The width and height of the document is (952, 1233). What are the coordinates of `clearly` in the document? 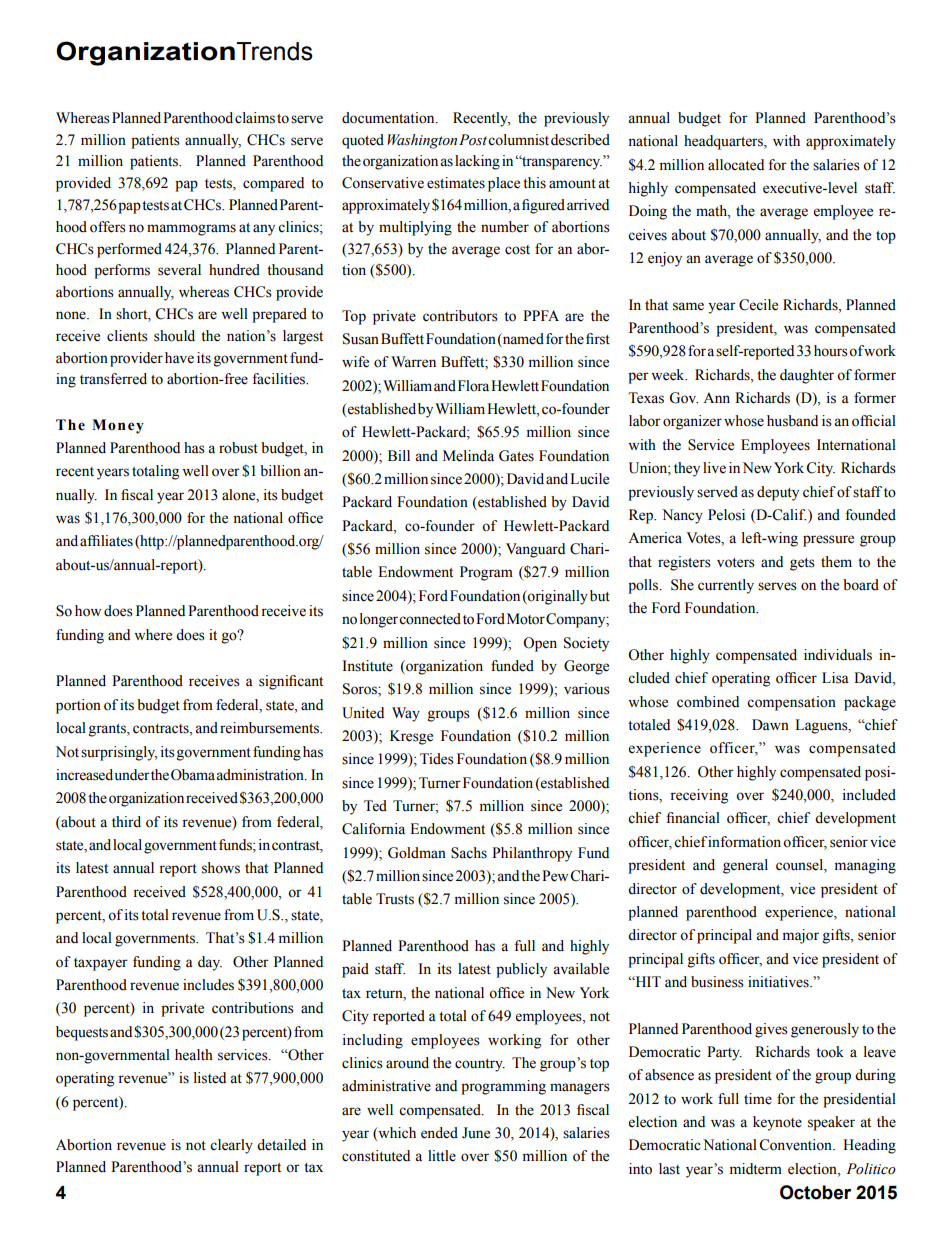 It's located at (231, 1146).
